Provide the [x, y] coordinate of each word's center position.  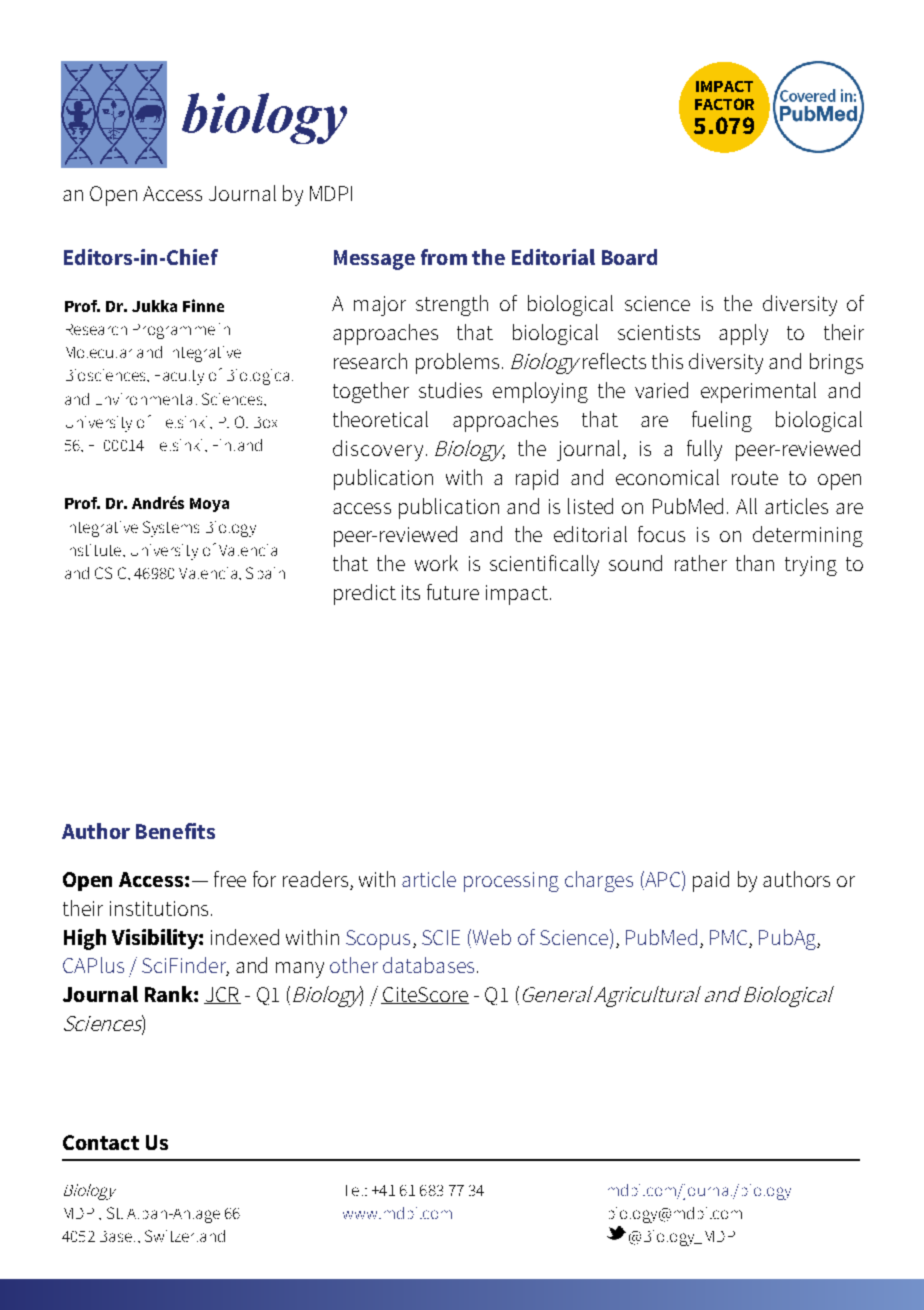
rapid [537, 479]
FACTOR [724, 104]
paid [711, 881]
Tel [354, 1190]
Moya [209, 505]
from [444, 257]
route [755, 478]
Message [374, 260]
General [556, 995]
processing [511, 882]
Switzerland [185, 1236]
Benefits [175, 831]
